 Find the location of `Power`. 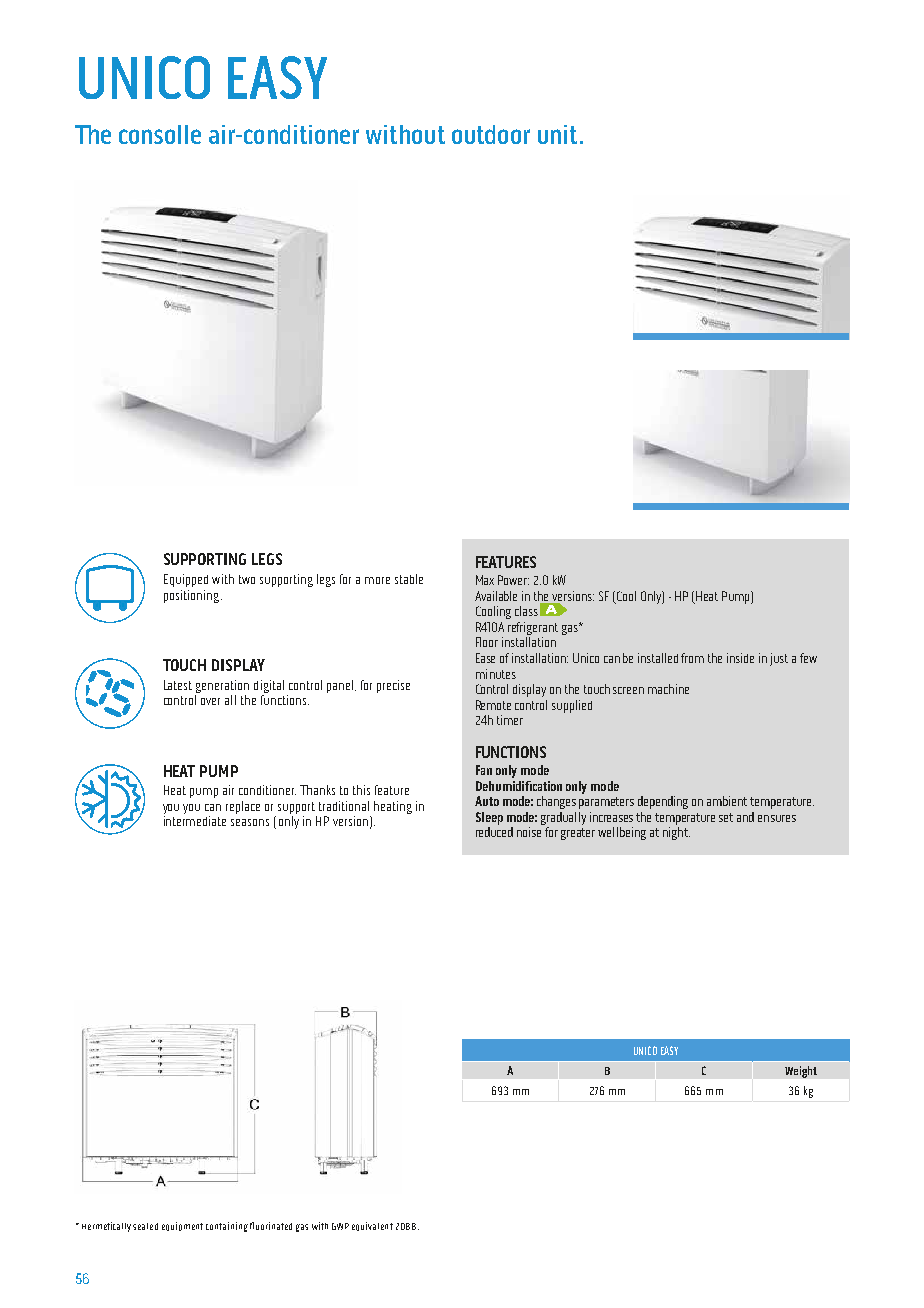

Power is located at coordinates (513, 580).
